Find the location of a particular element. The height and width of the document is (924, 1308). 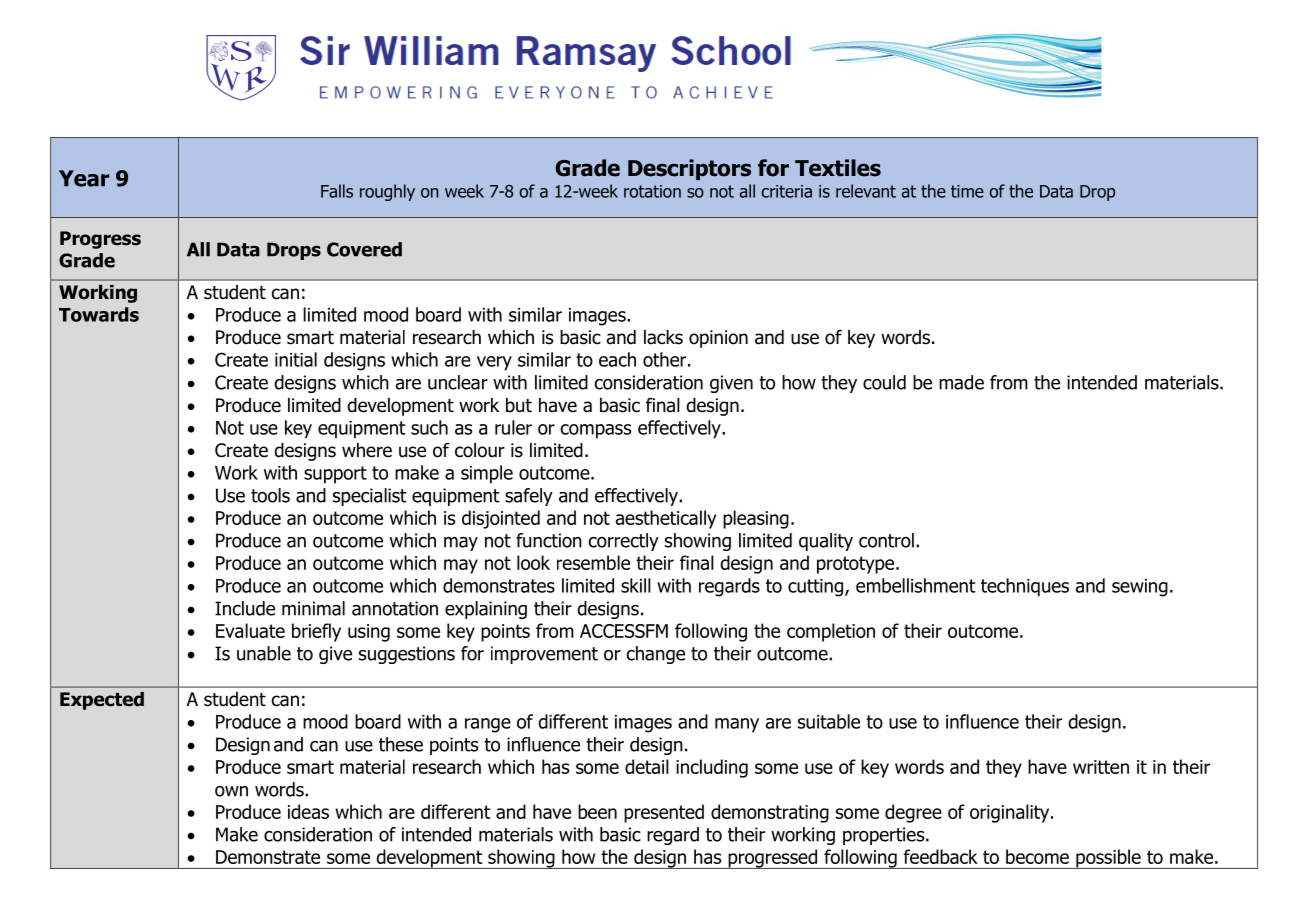

rotation is located at coordinates (652, 191).
